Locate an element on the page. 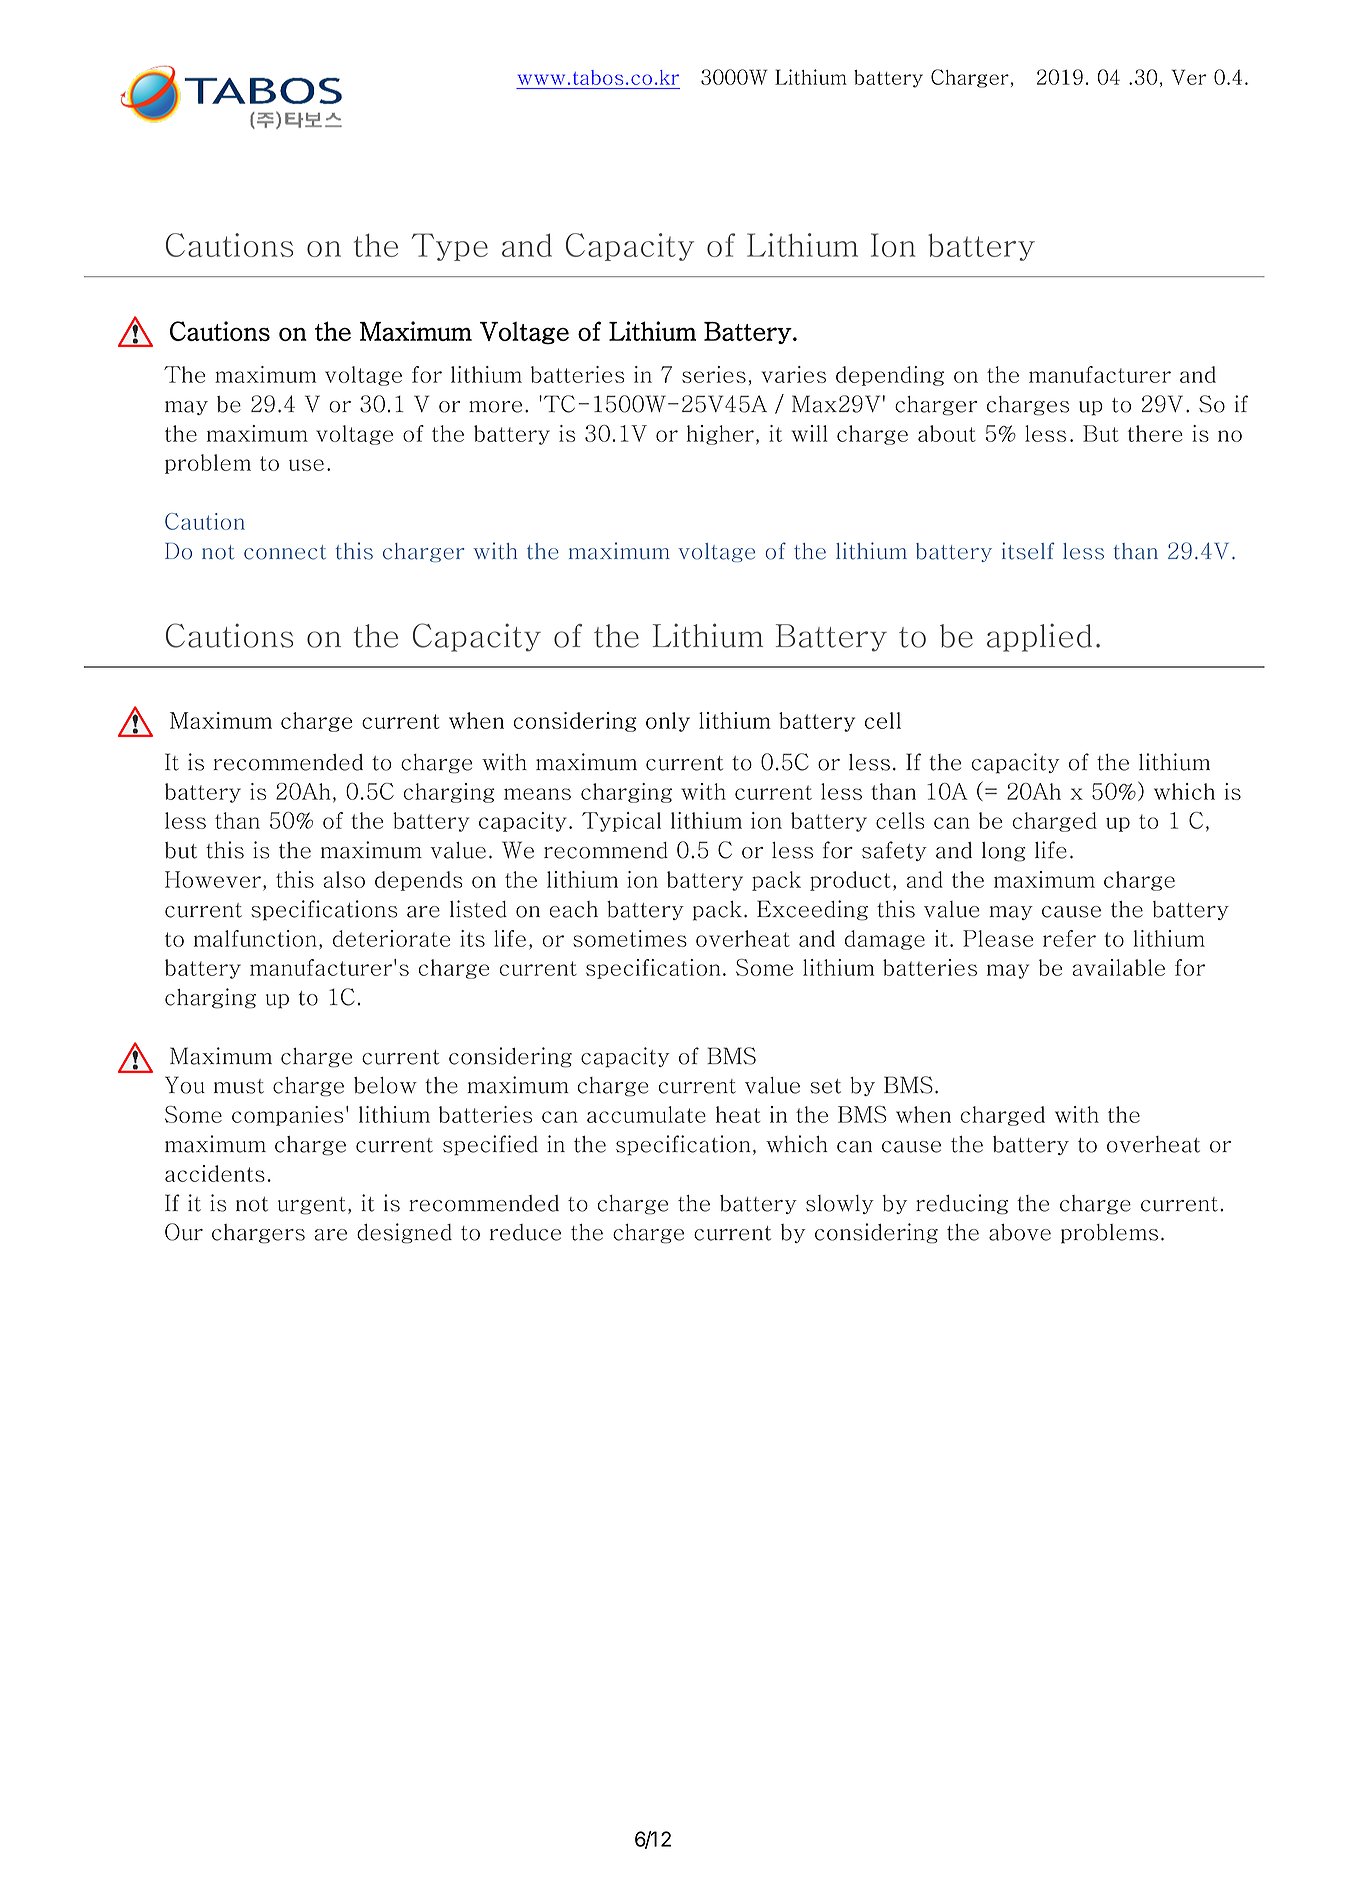  above is located at coordinates (1020, 1232).
